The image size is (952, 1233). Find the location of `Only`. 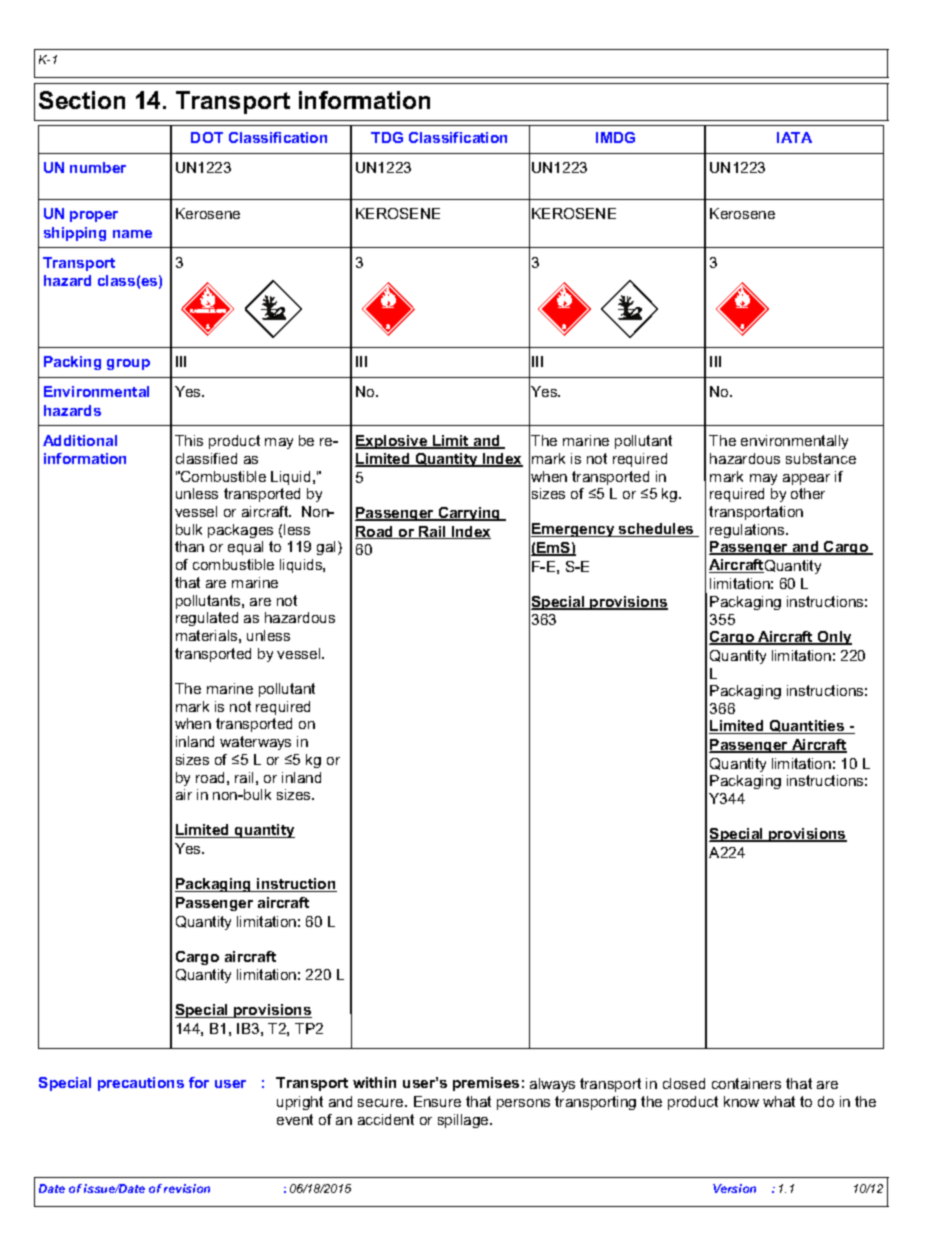

Only is located at coordinates (834, 638).
